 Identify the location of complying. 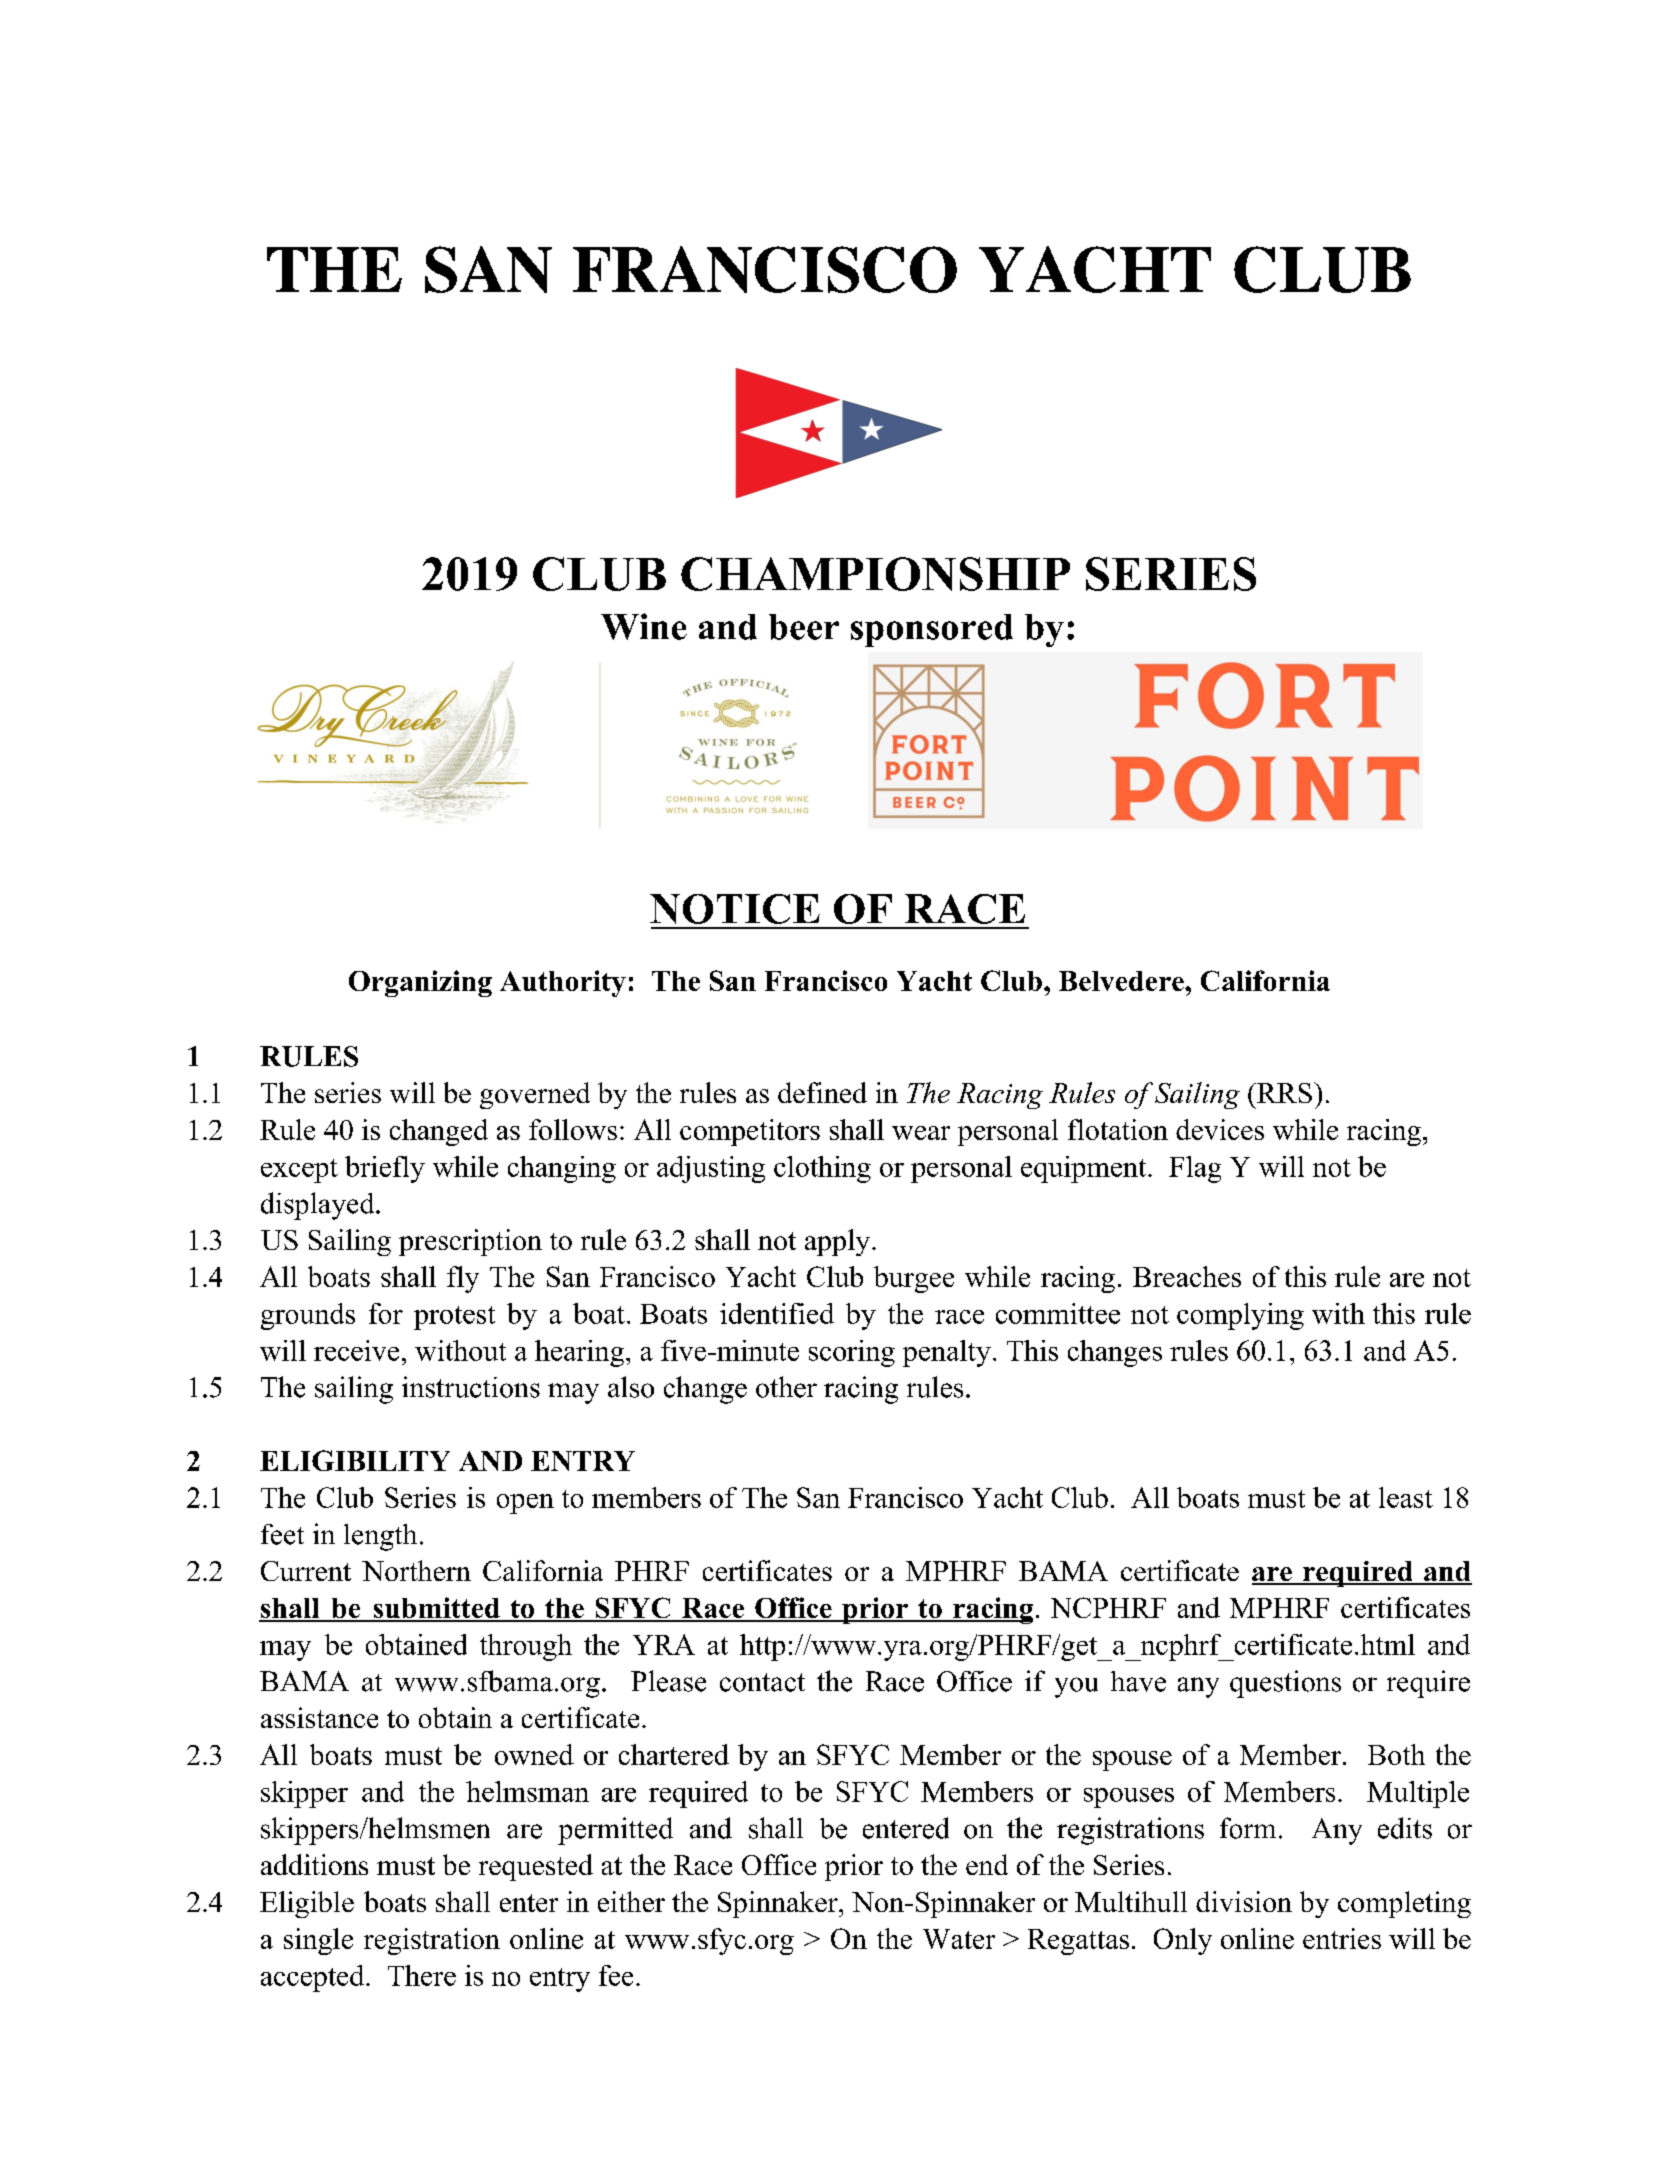
(1240, 1316).
